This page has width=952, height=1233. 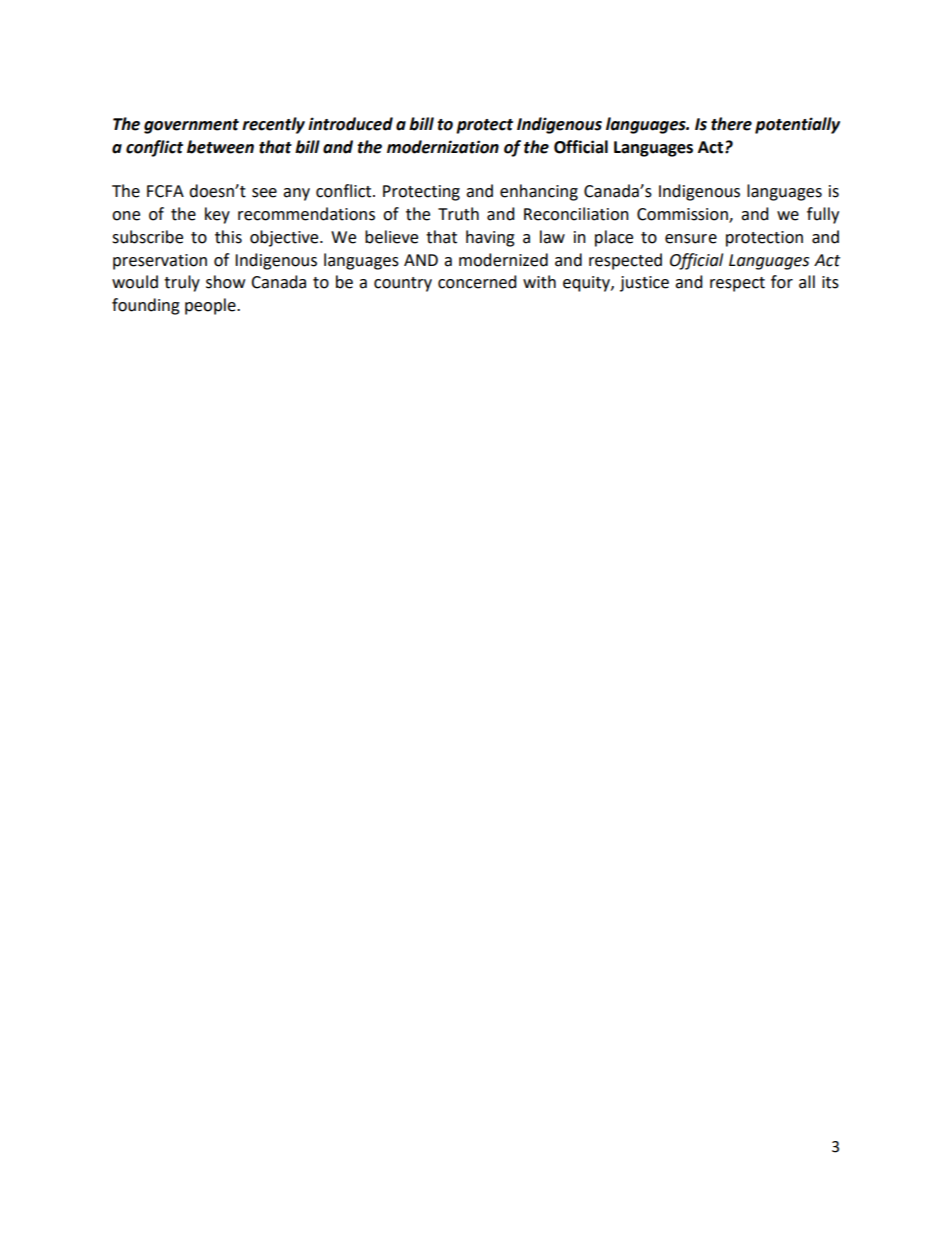 I want to click on key, so click(x=217, y=215).
